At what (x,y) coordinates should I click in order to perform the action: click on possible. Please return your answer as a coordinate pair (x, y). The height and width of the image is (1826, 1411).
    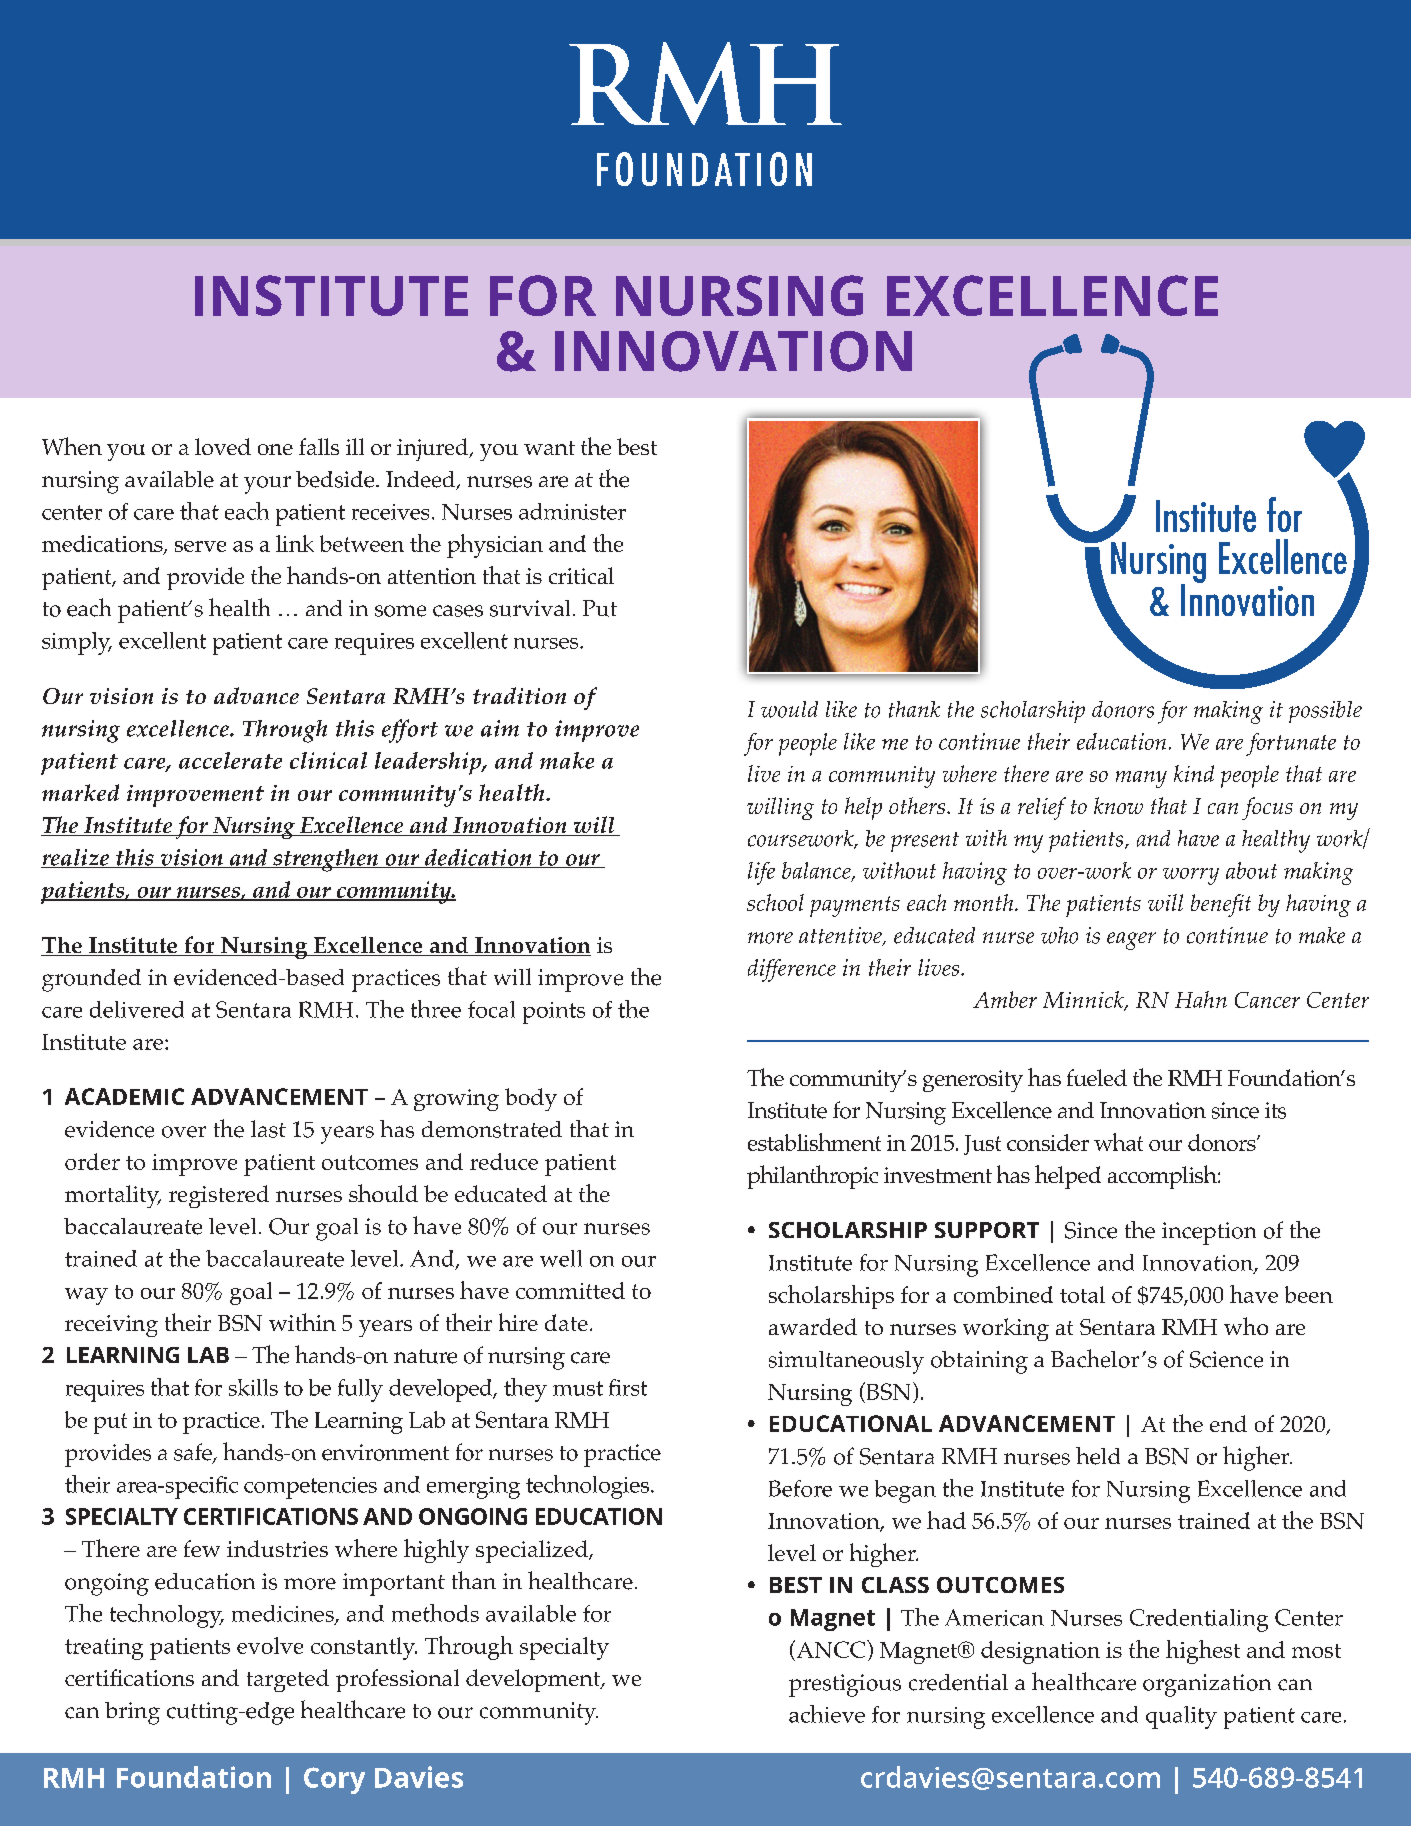
    Looking at the image, I should click on (1325, 712).
